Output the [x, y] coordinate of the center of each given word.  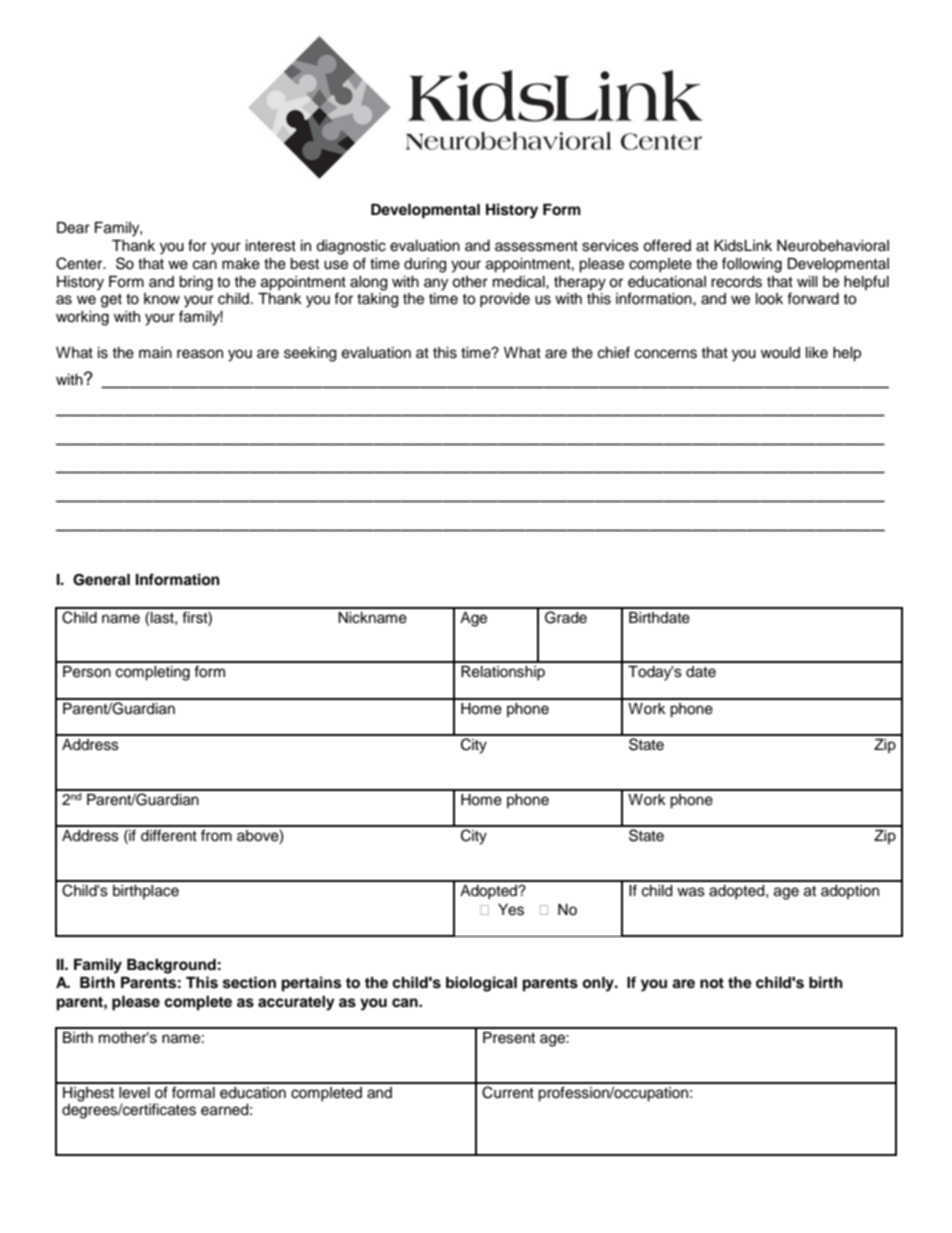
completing [153, 673]
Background [171, 966]
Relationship [503, 673]
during [425, 265]
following [752, 265]
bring [196, 283]
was [691, 892]
